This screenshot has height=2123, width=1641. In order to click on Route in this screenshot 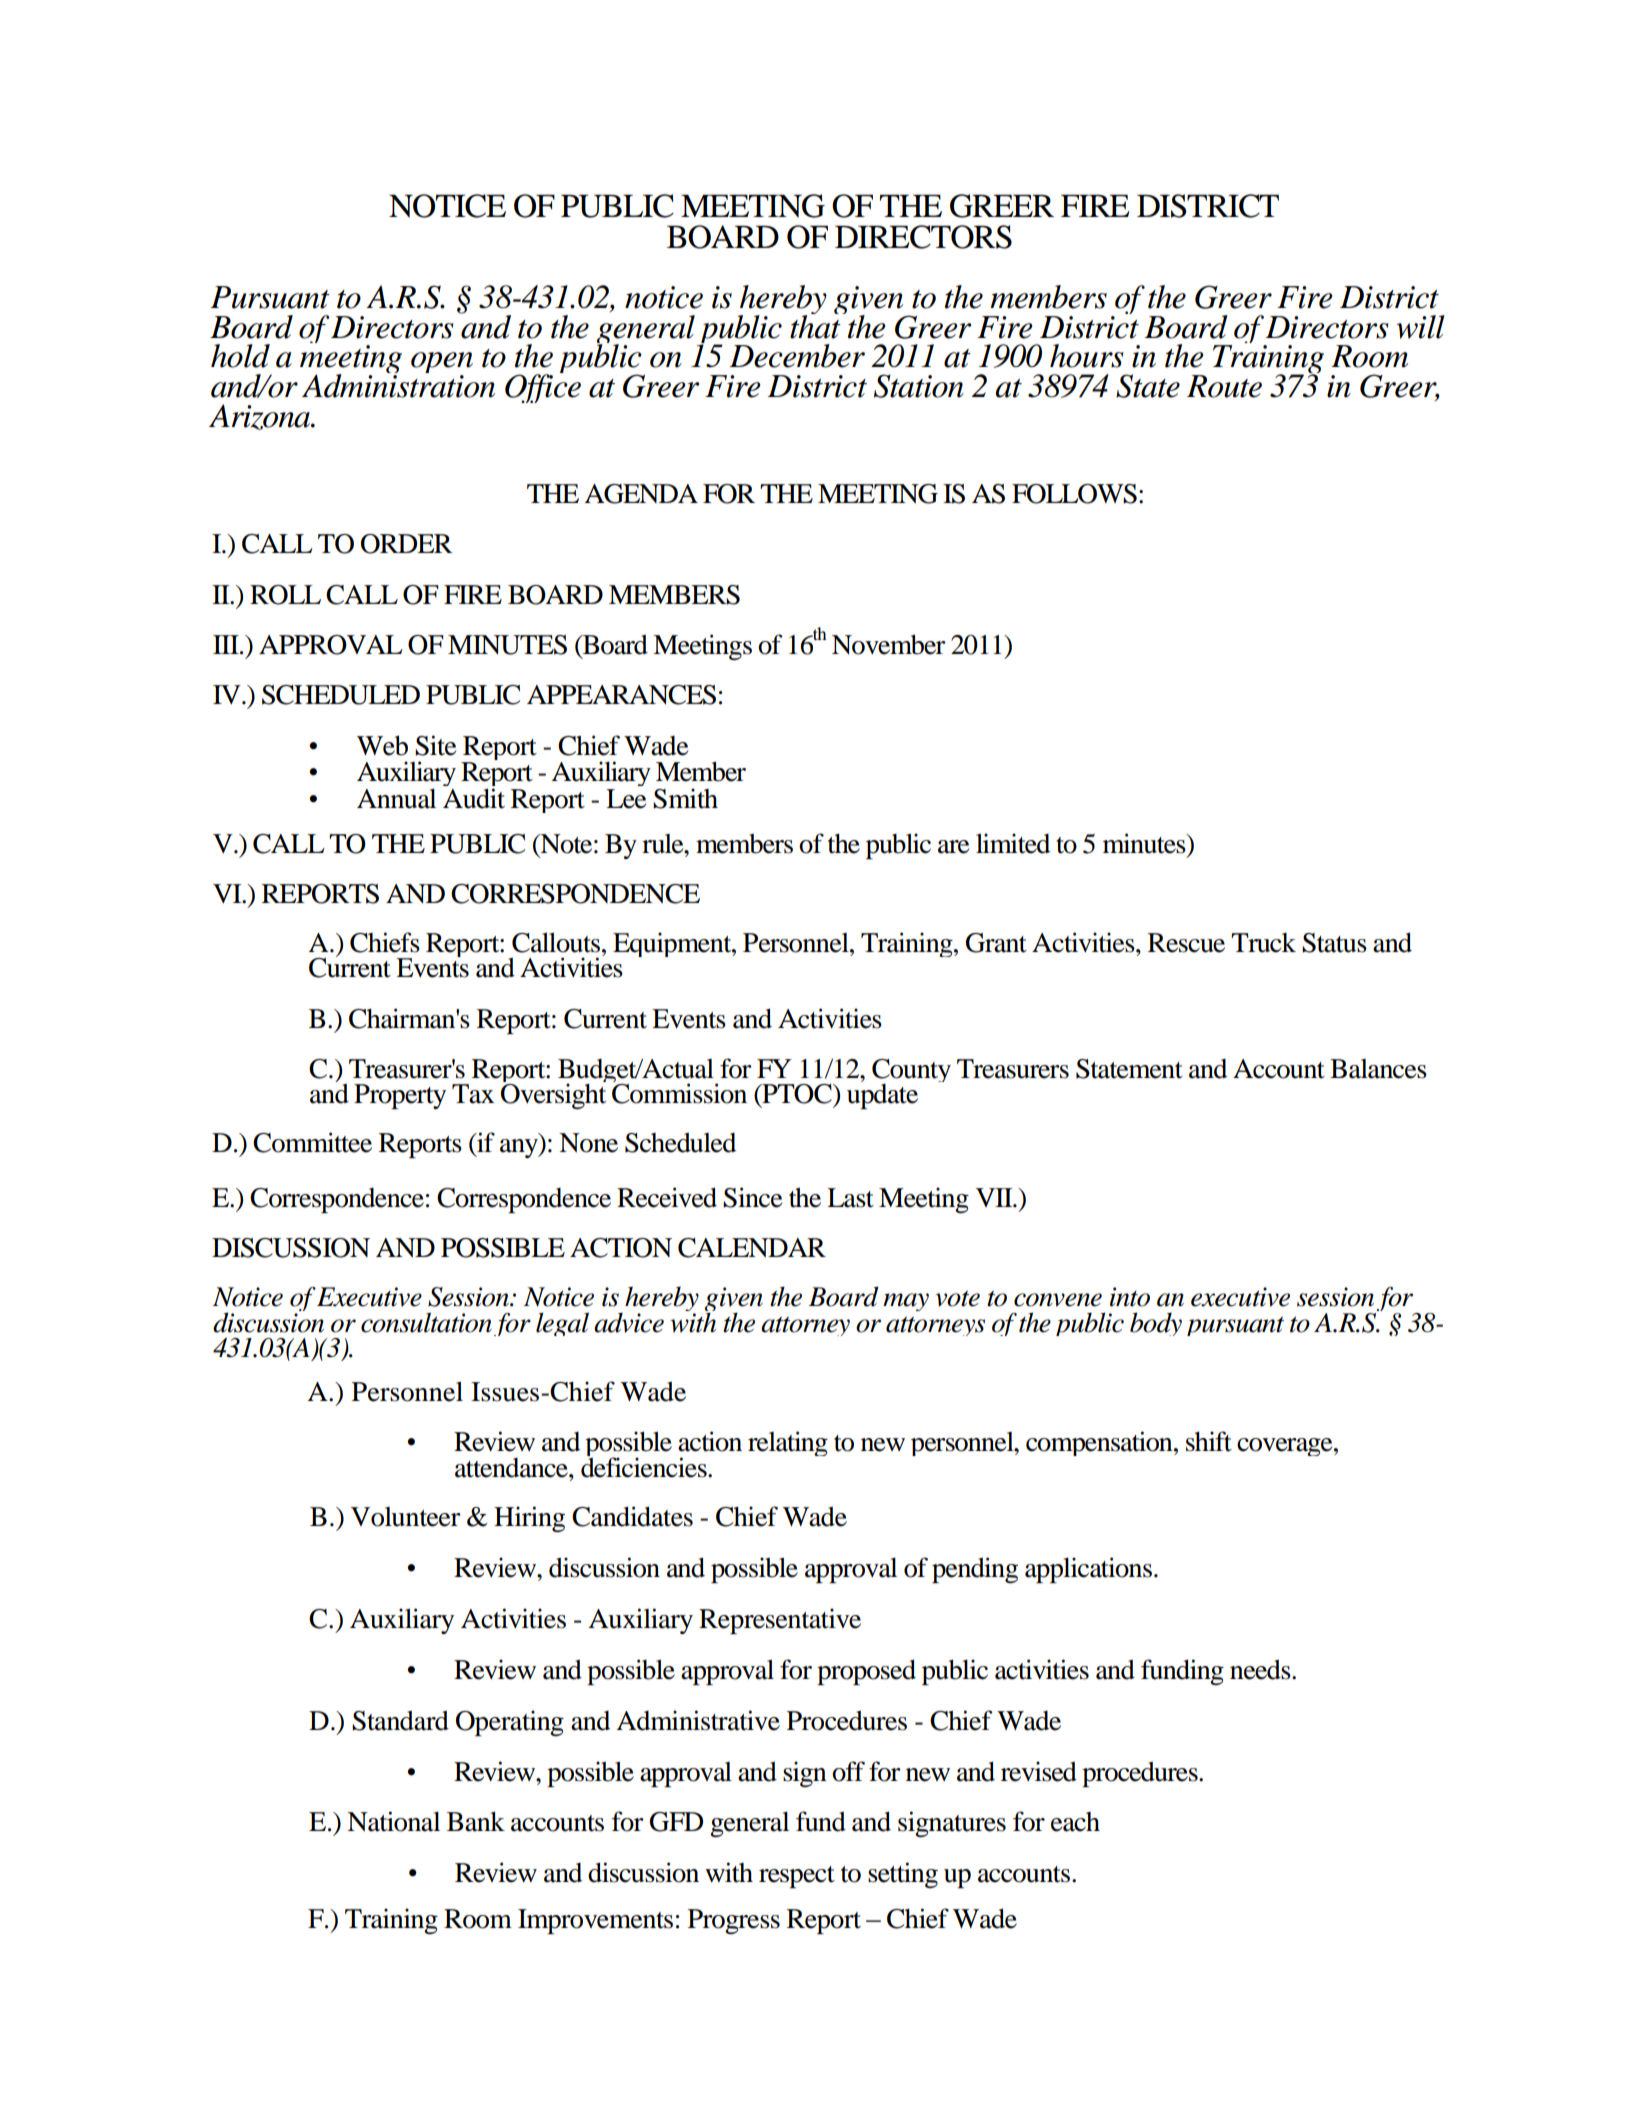, I will do `click(1224, 386)`.
